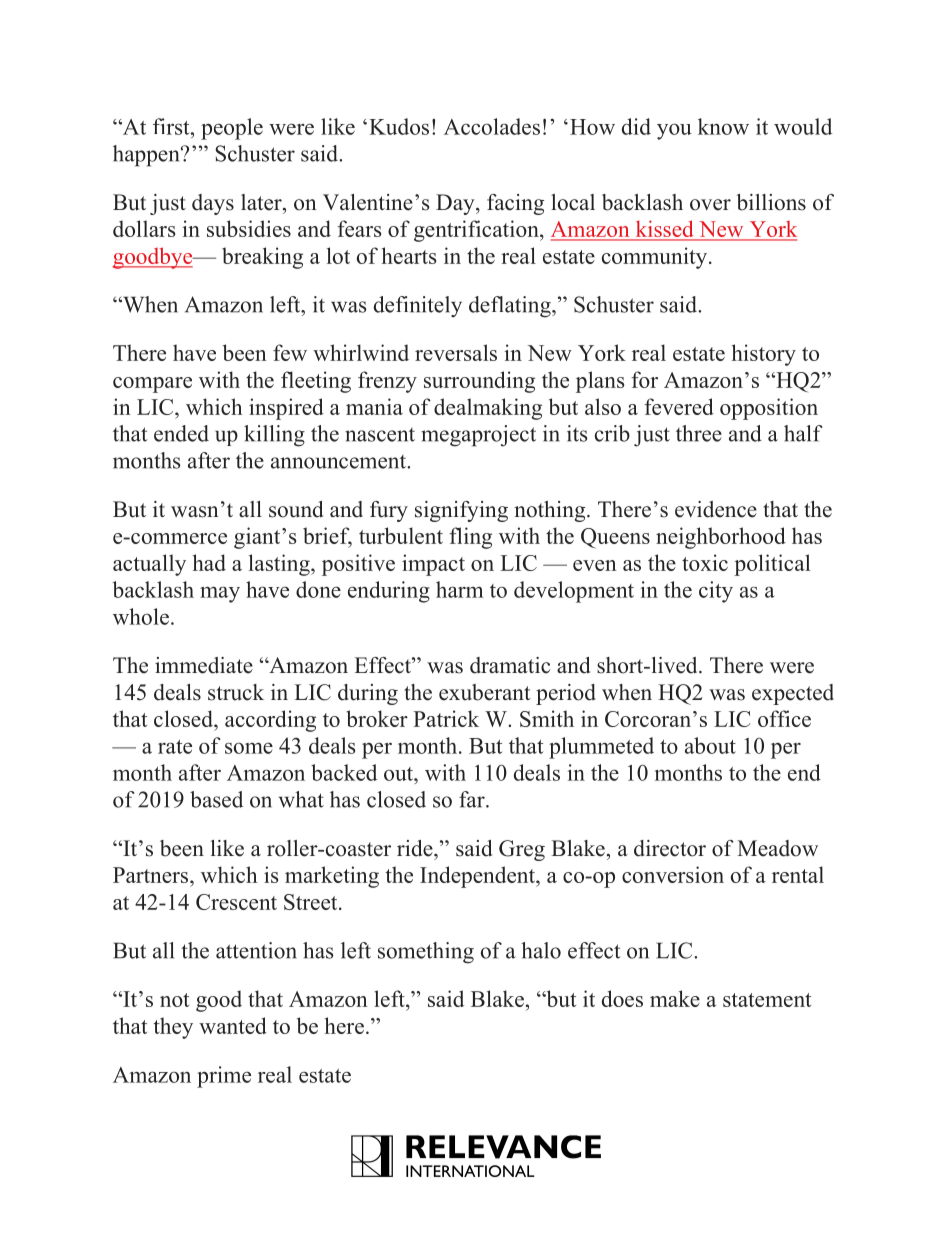 The width and height of the screenshot is (952, 1233). Describe the element at coordinates (767, 1000) in the screenshot. I see `statement` at that location.
